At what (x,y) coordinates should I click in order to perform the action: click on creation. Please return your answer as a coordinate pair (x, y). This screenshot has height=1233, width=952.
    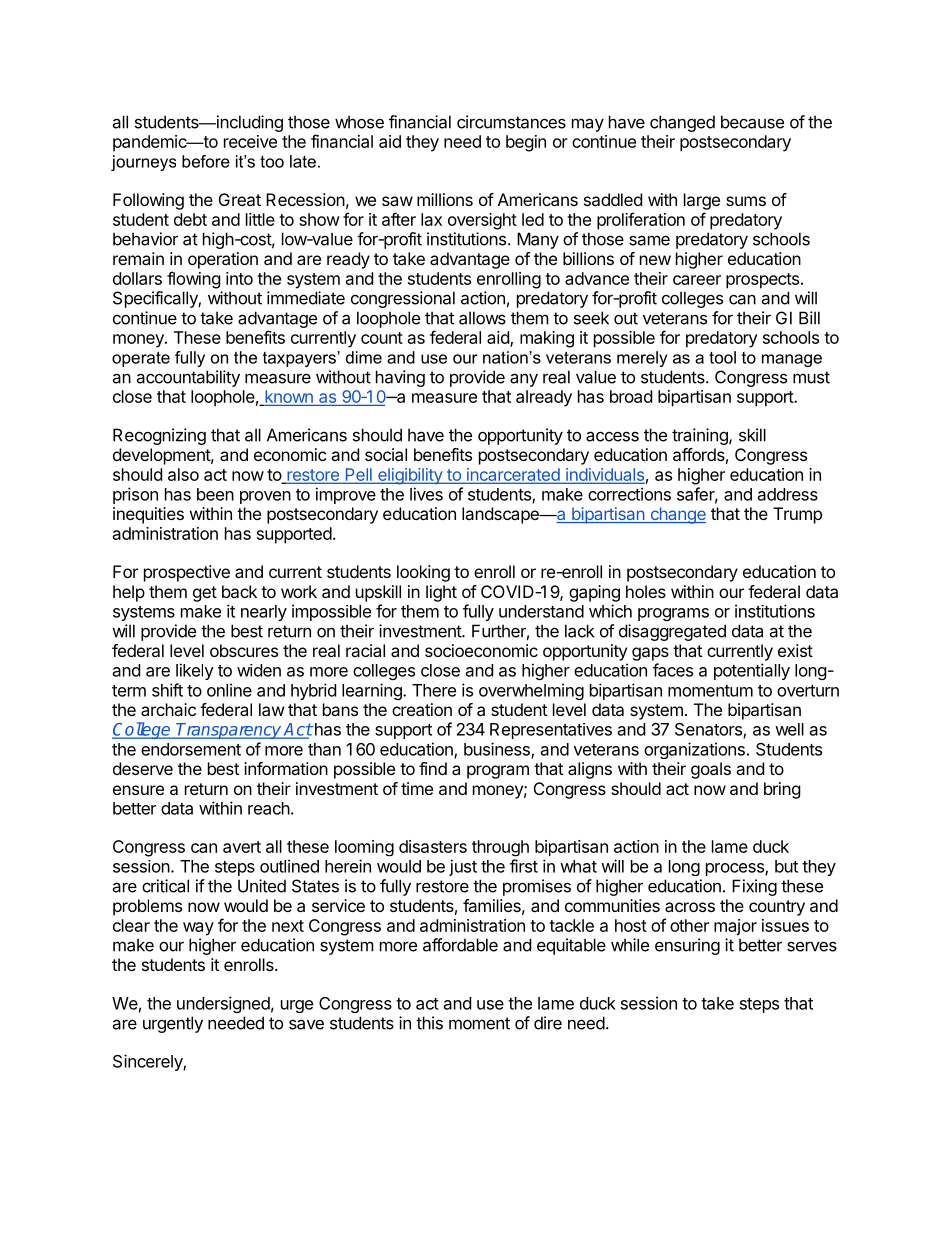
    Looking at the image, I should click on (422, 709).
